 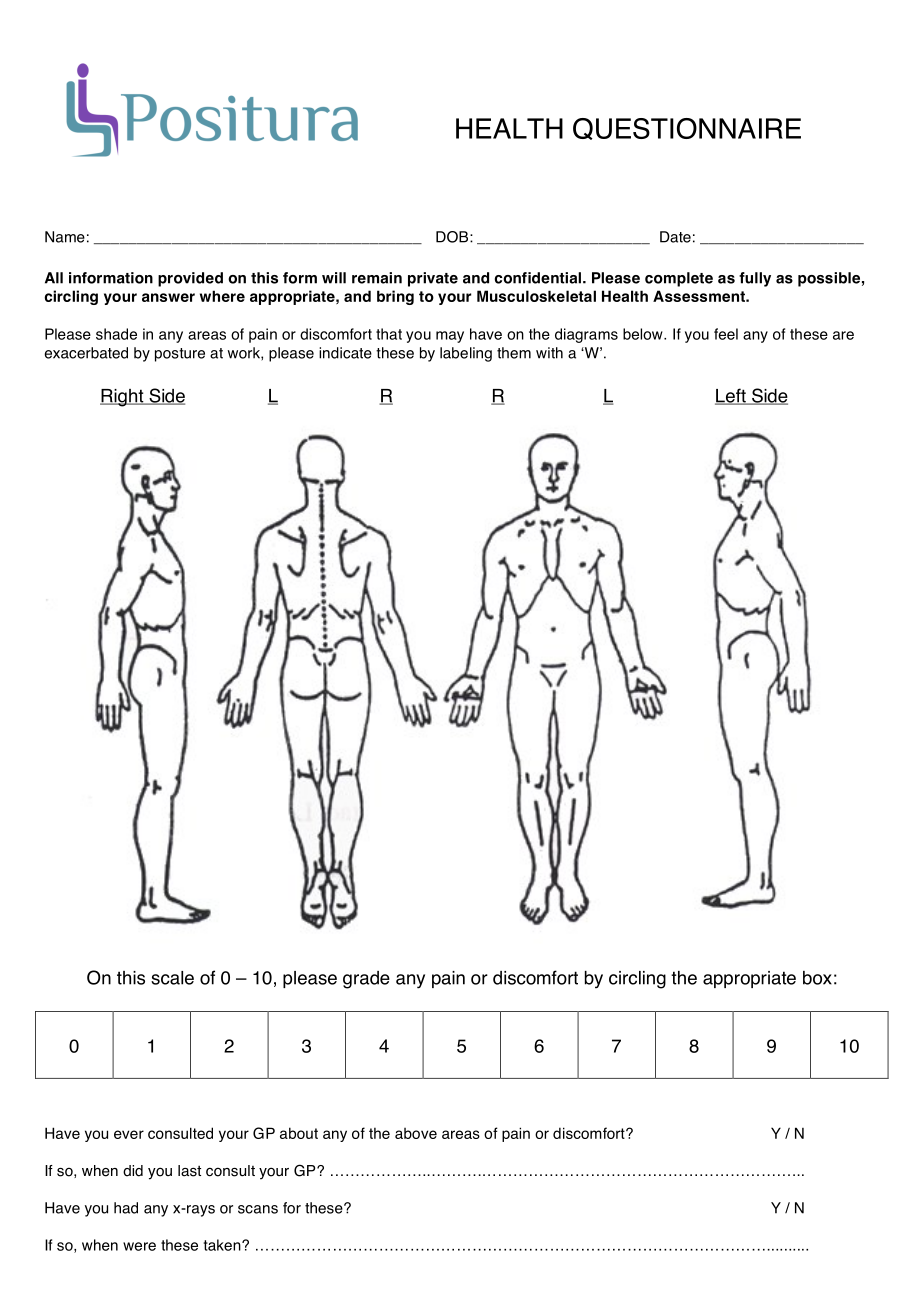 I want to click on about, so click(x=299, y=1133).
